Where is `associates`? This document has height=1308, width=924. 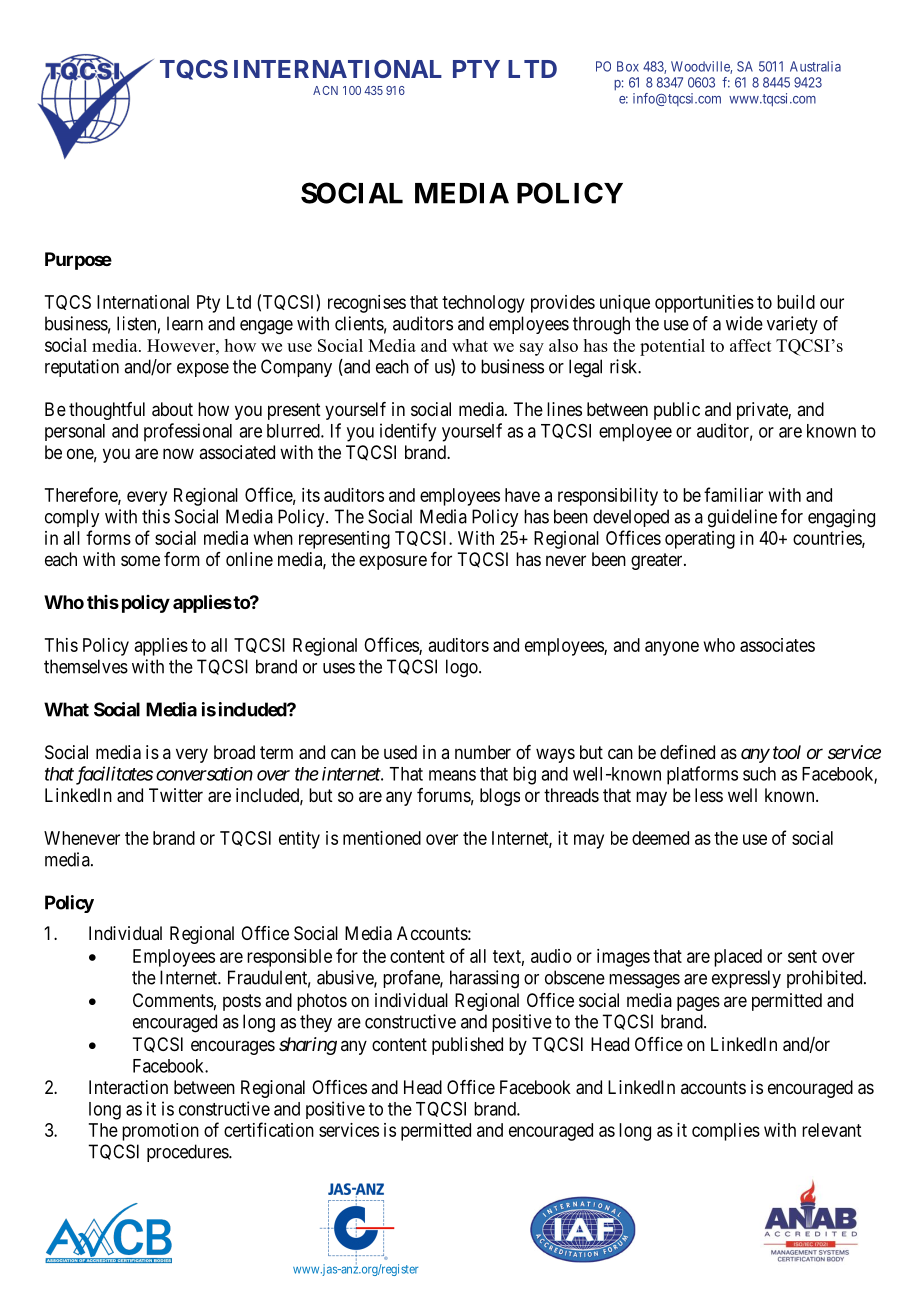 associates is located at coordinates (777, 645).
